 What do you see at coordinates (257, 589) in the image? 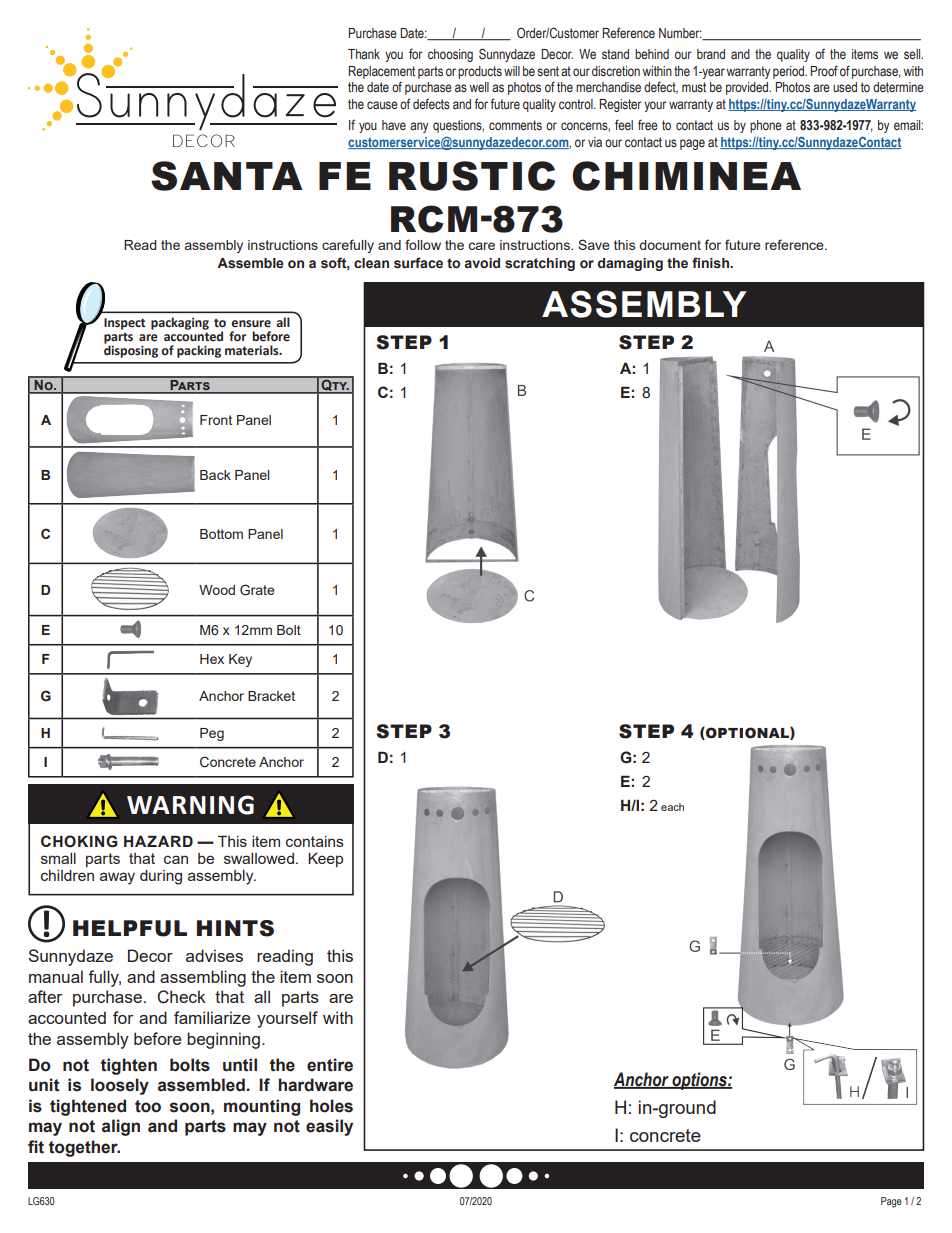
I see `Grate` at bounding box center [257, 589].
